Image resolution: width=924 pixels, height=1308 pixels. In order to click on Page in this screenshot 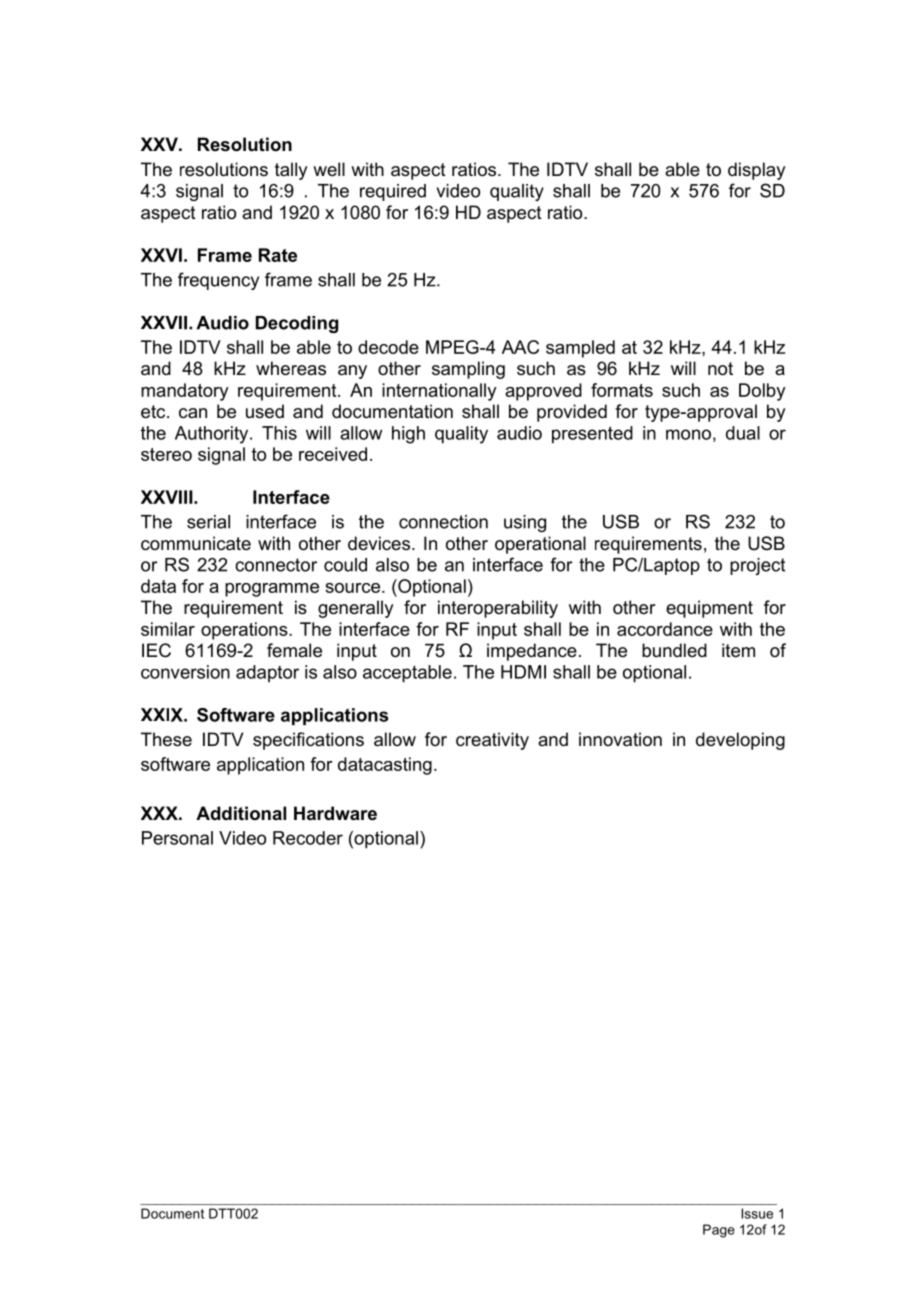, I will do `click(719, 1231)`.
